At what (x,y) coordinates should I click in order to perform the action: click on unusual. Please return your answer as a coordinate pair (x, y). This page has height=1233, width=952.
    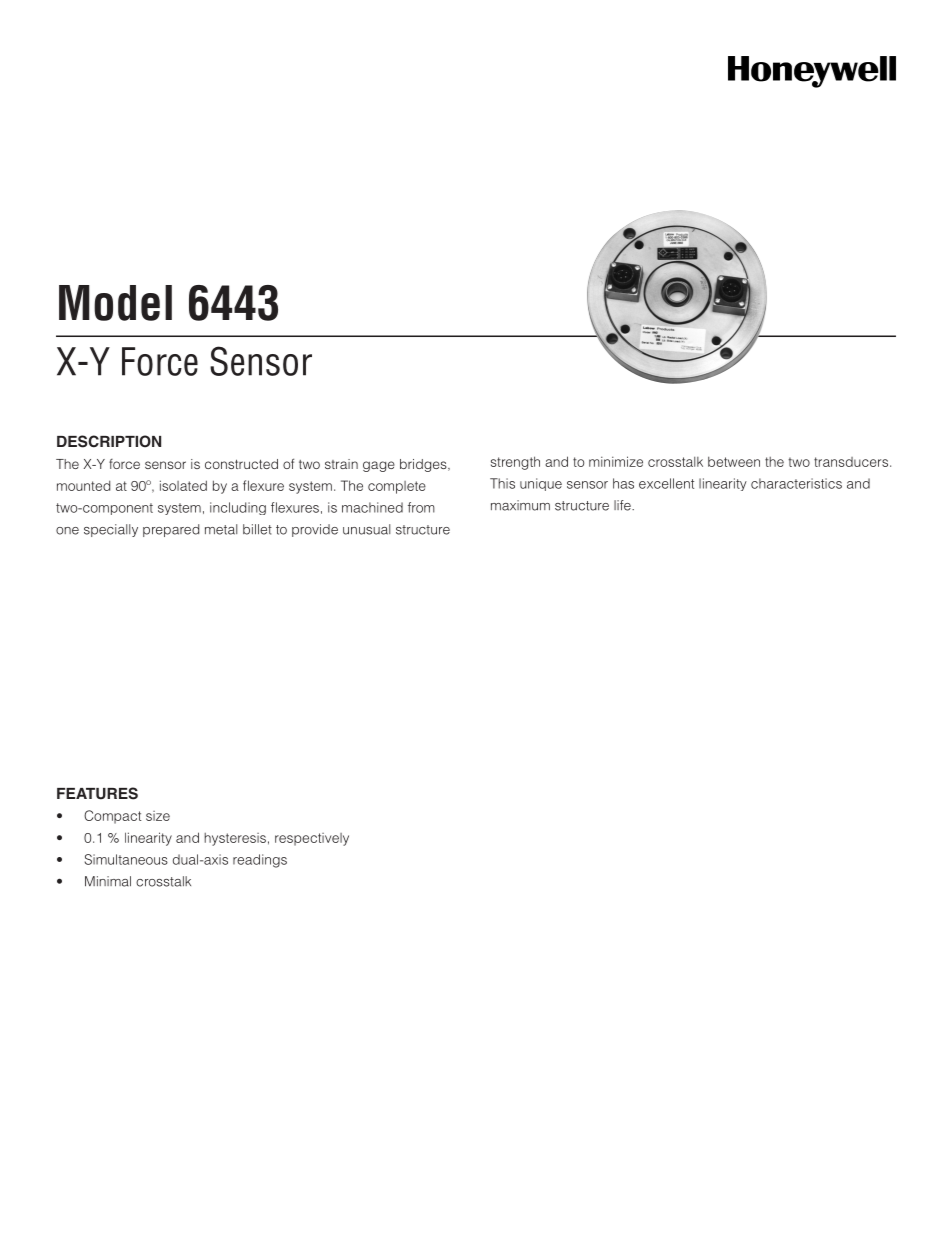
    Looking at the image, I should click on (366, 529).
